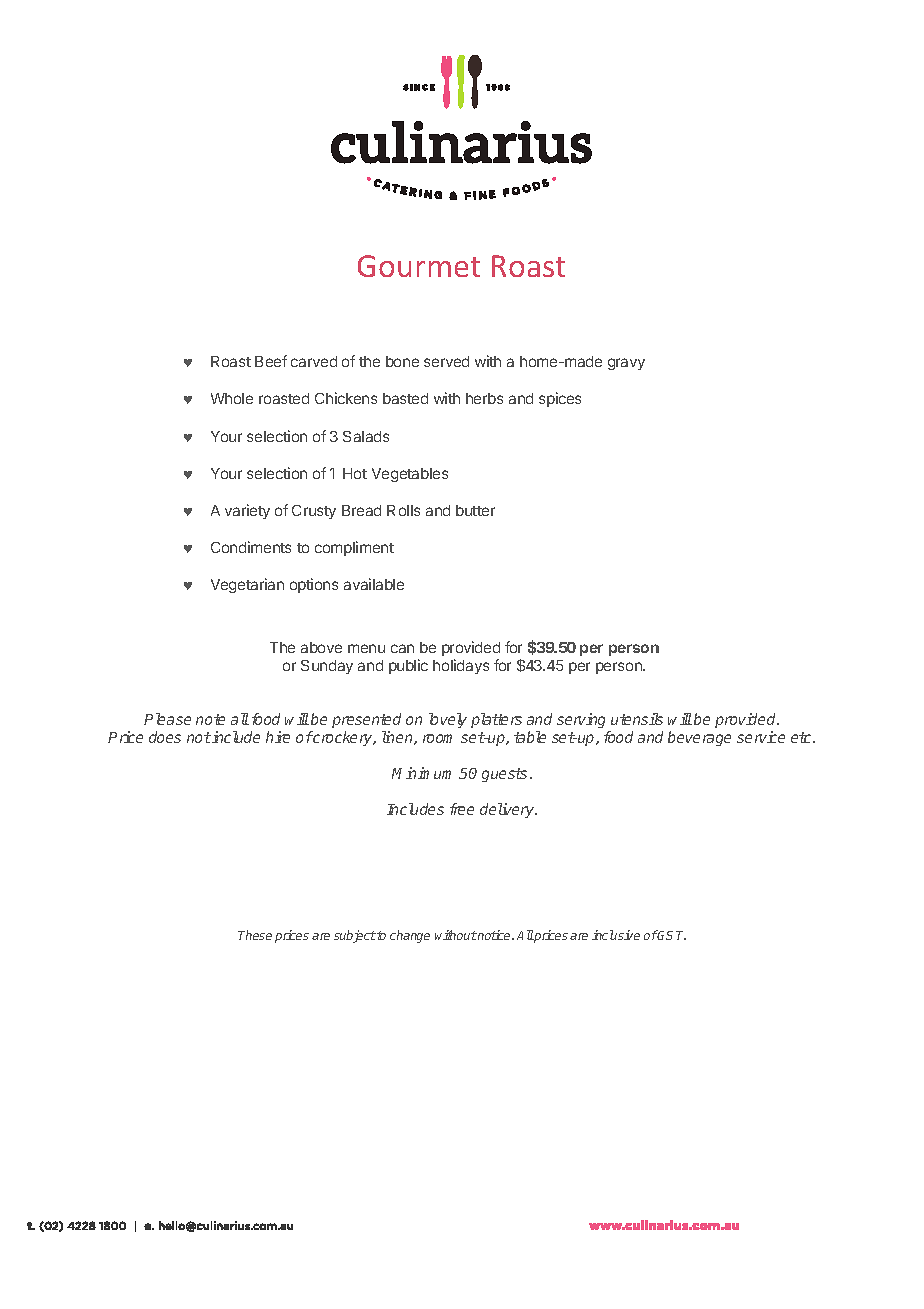 The height and width of the image is (1309, 924). I want to click on spices, so click(560, 399).
